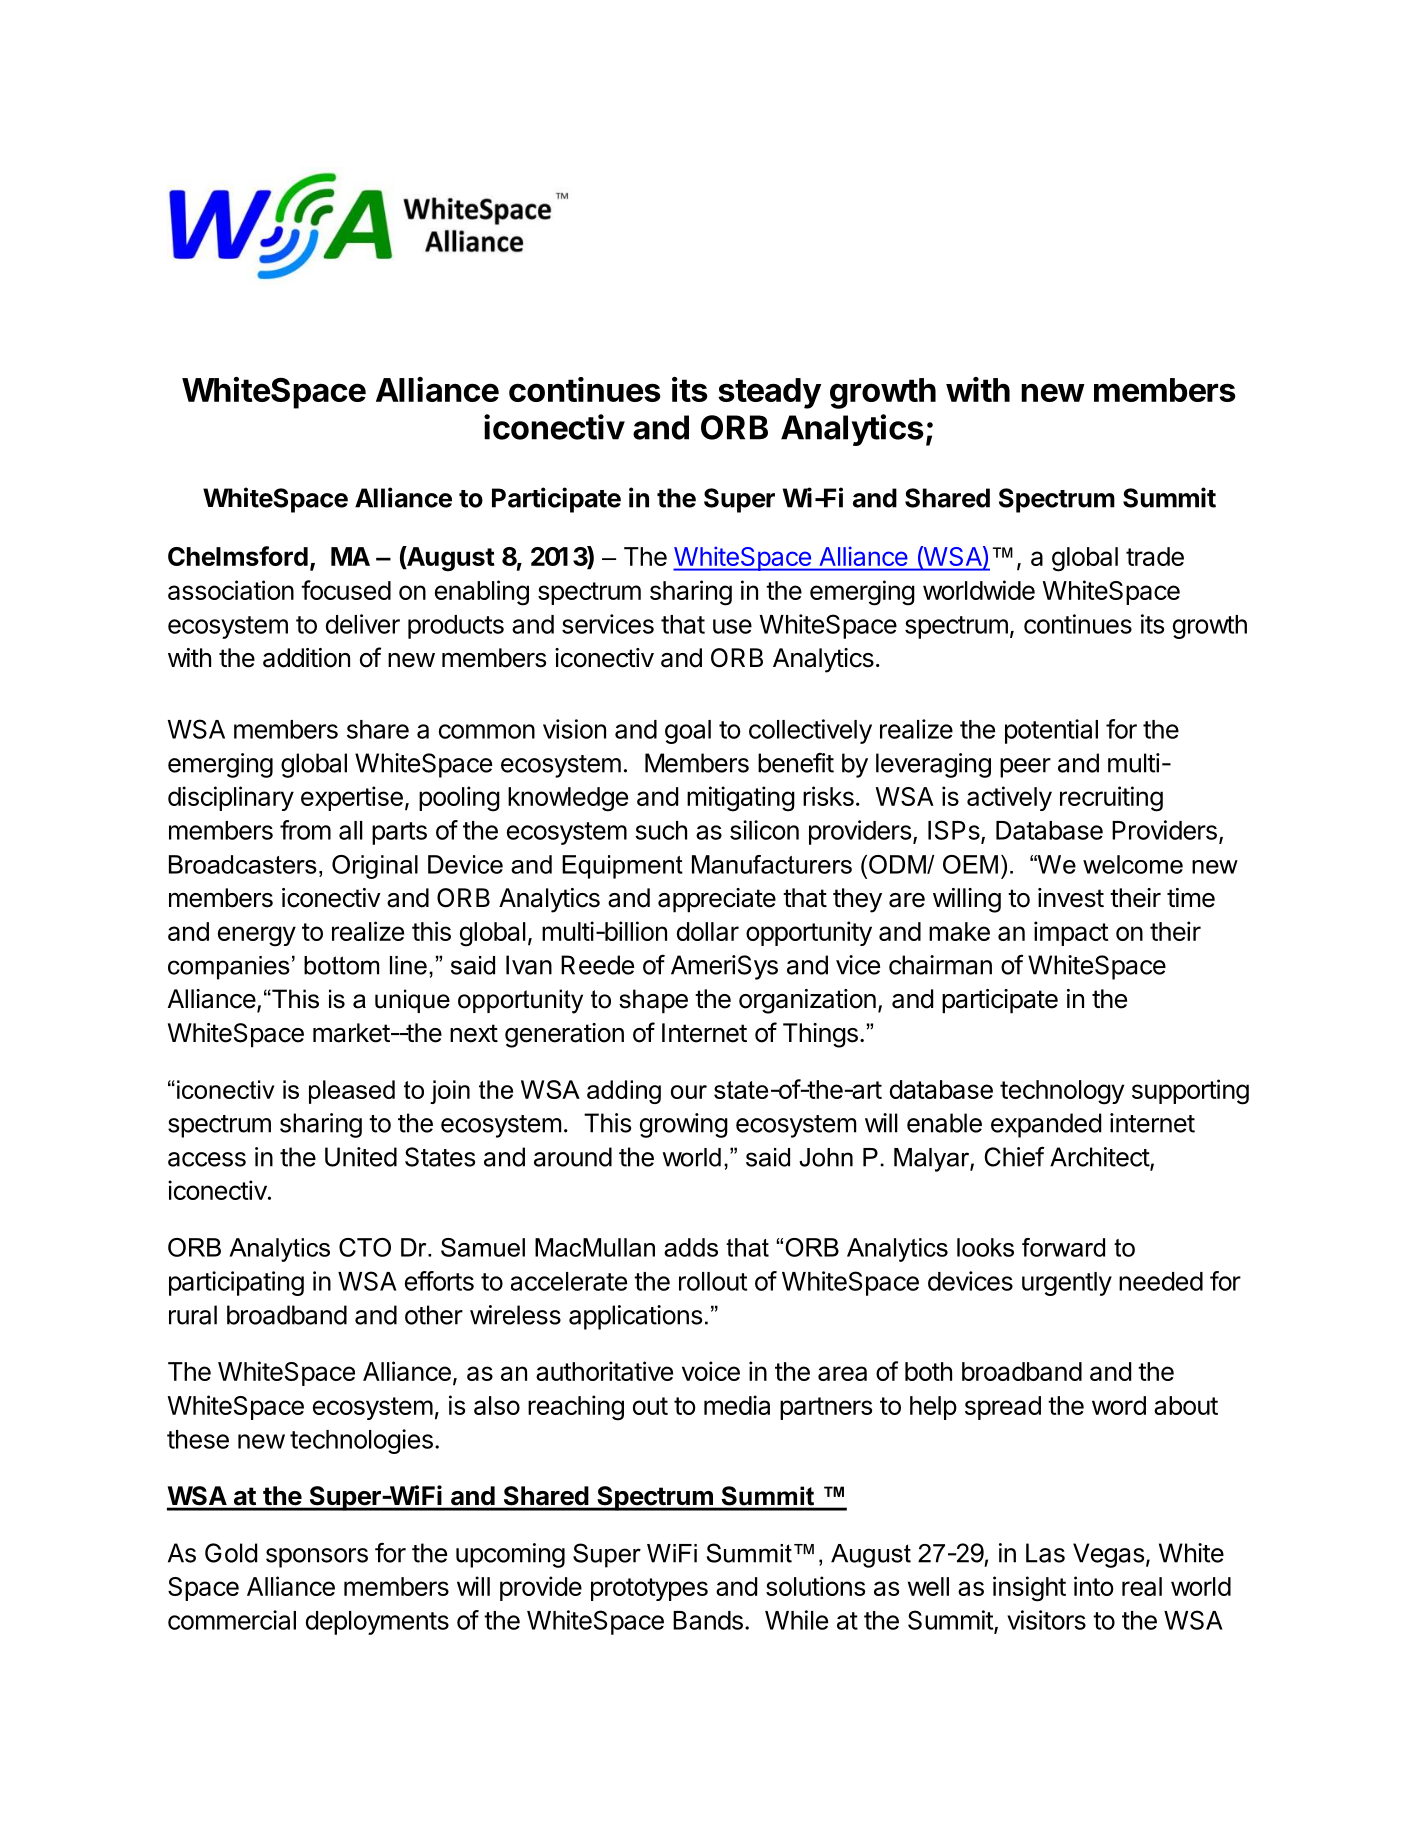 Image resolution: width=1418 pixels, height=1835 pixels. What do you see at coordinates (375, 867) in the document?
I see `Original` at bounding box center [375, 867].
